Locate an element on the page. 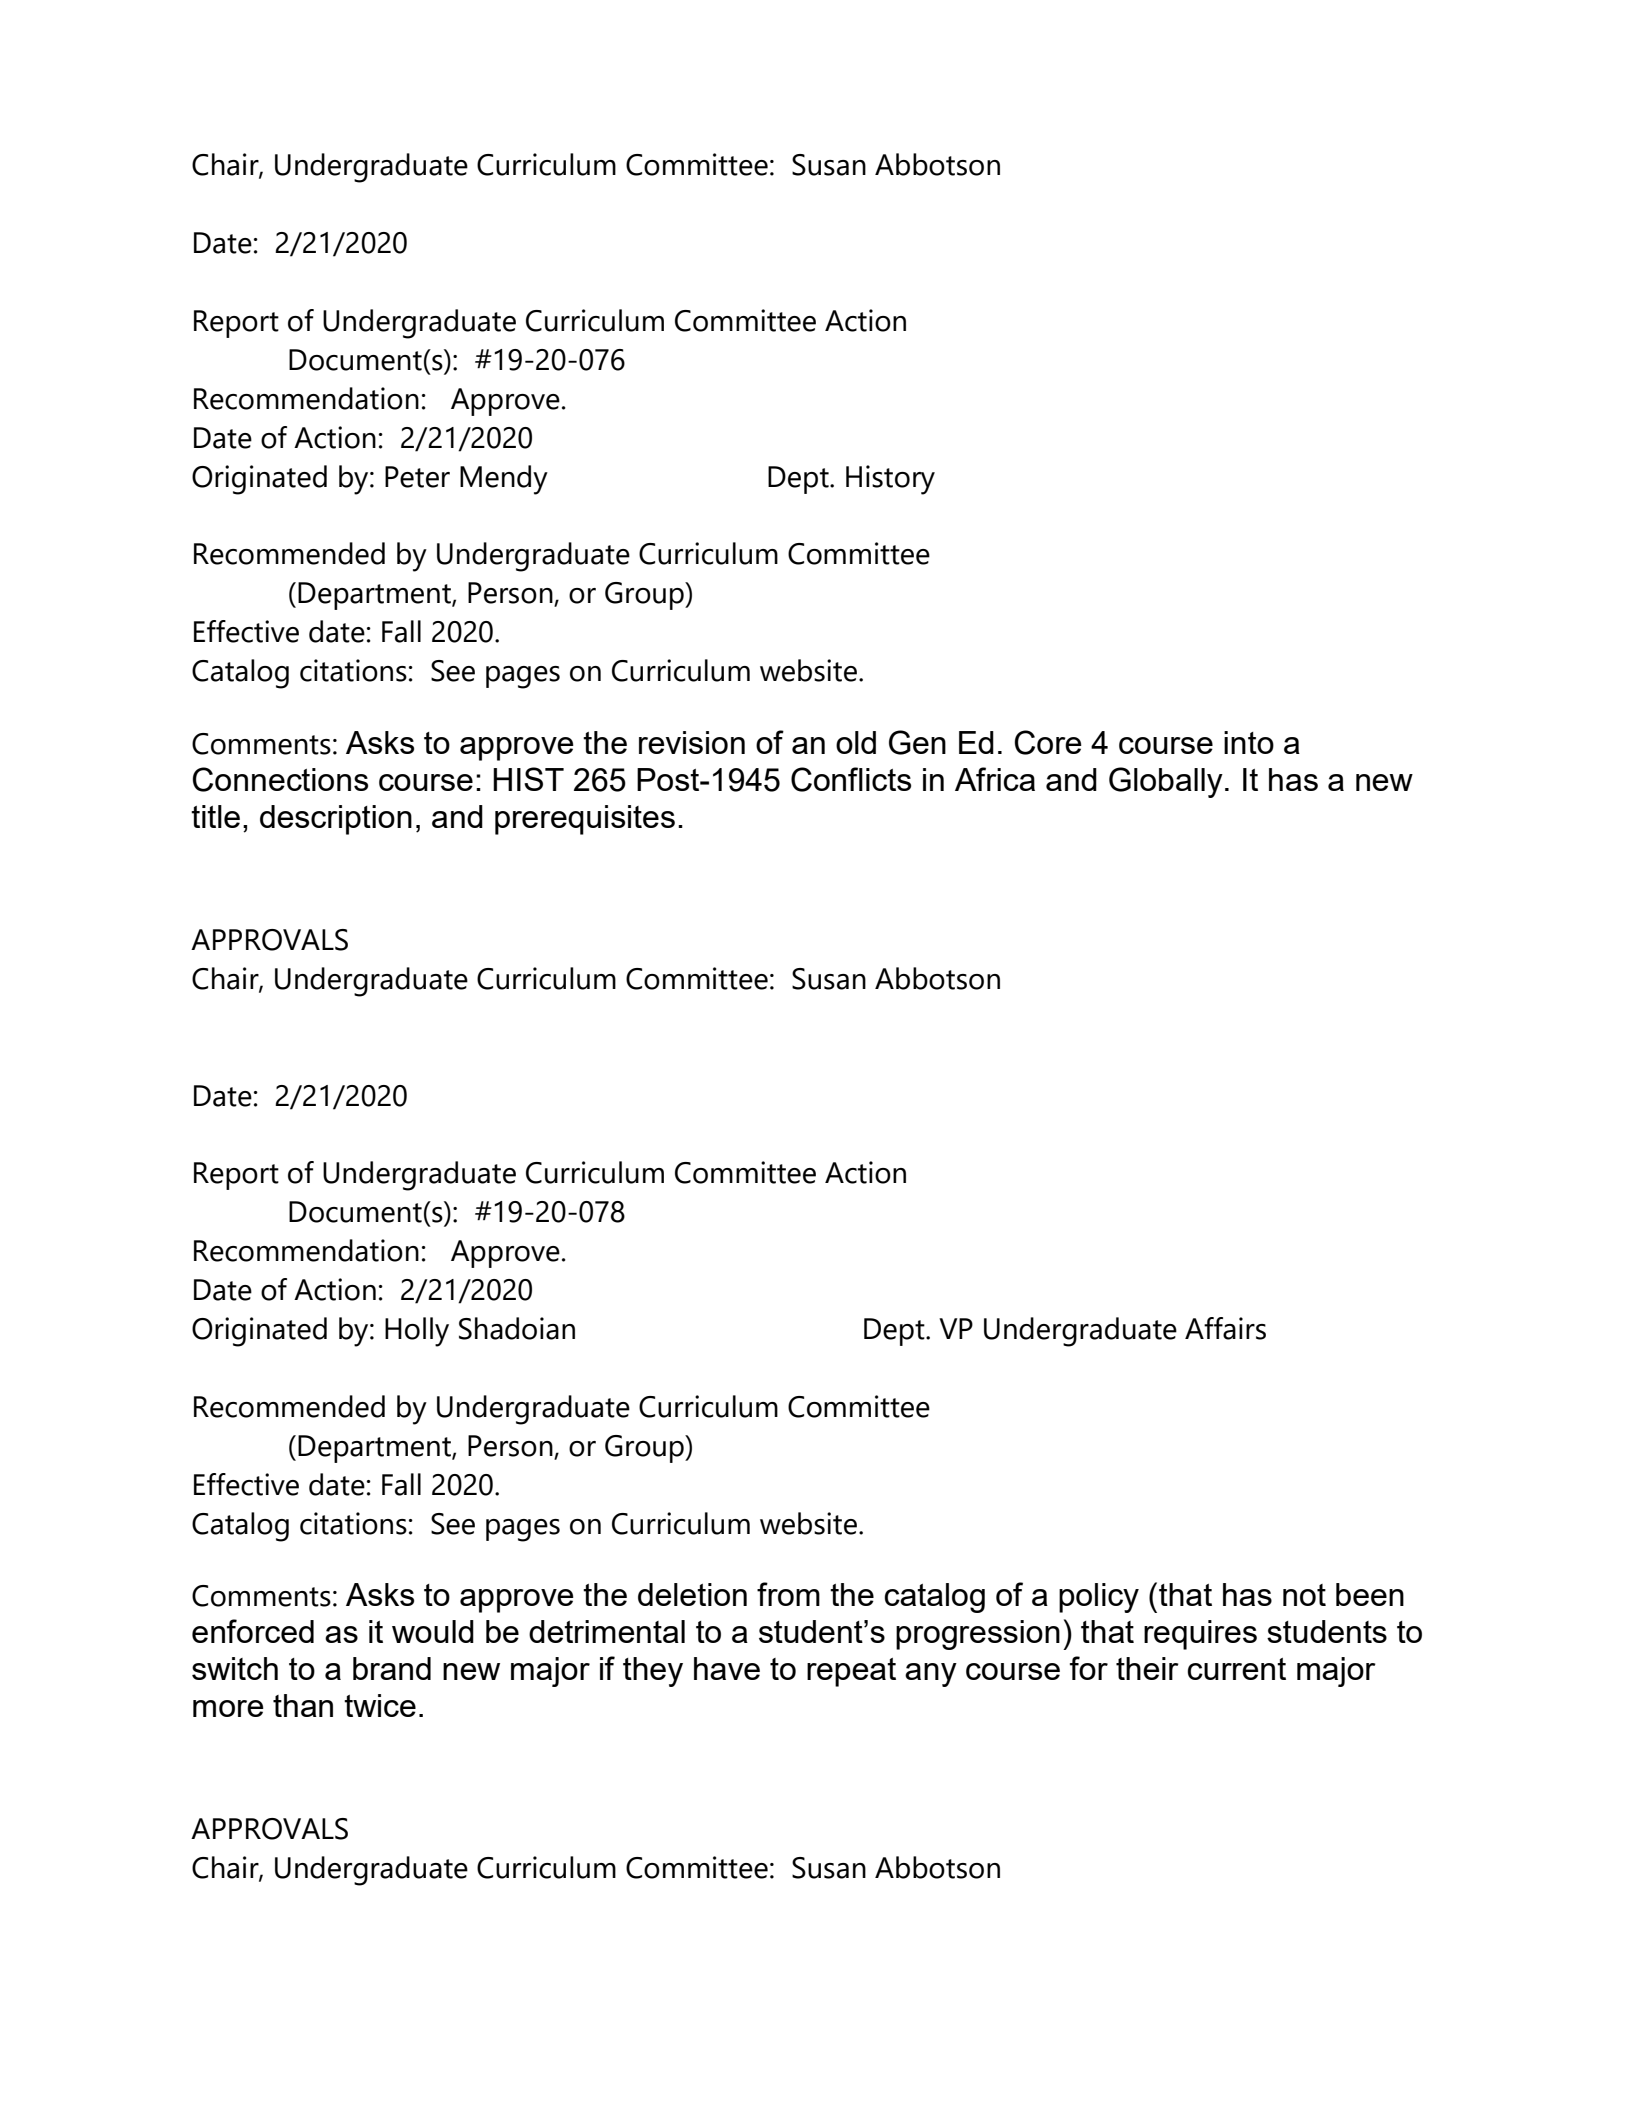  Affairs is located at coordinates (1225, 1328).
